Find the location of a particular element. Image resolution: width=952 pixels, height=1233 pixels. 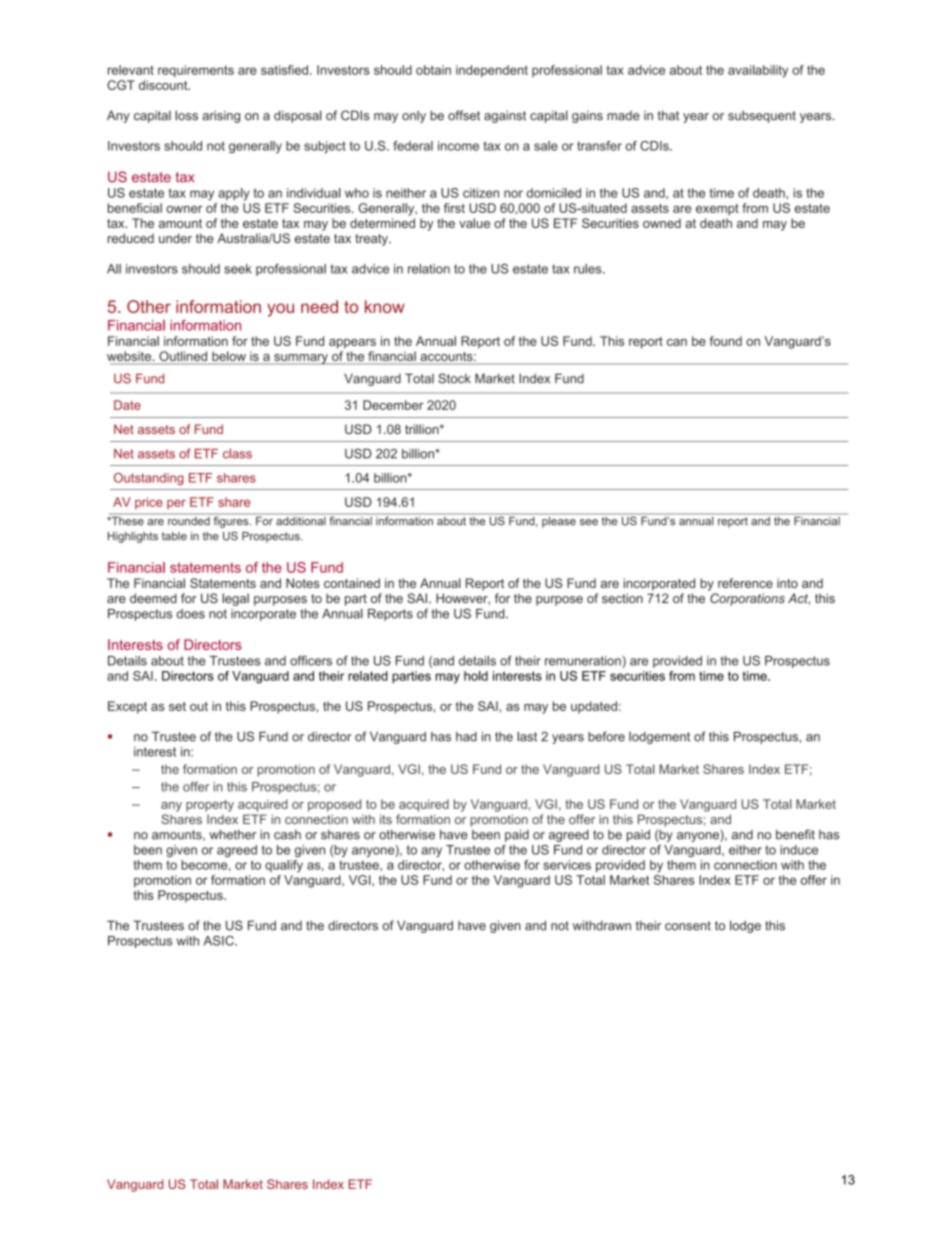

property is located at coordinates (210, 806).
